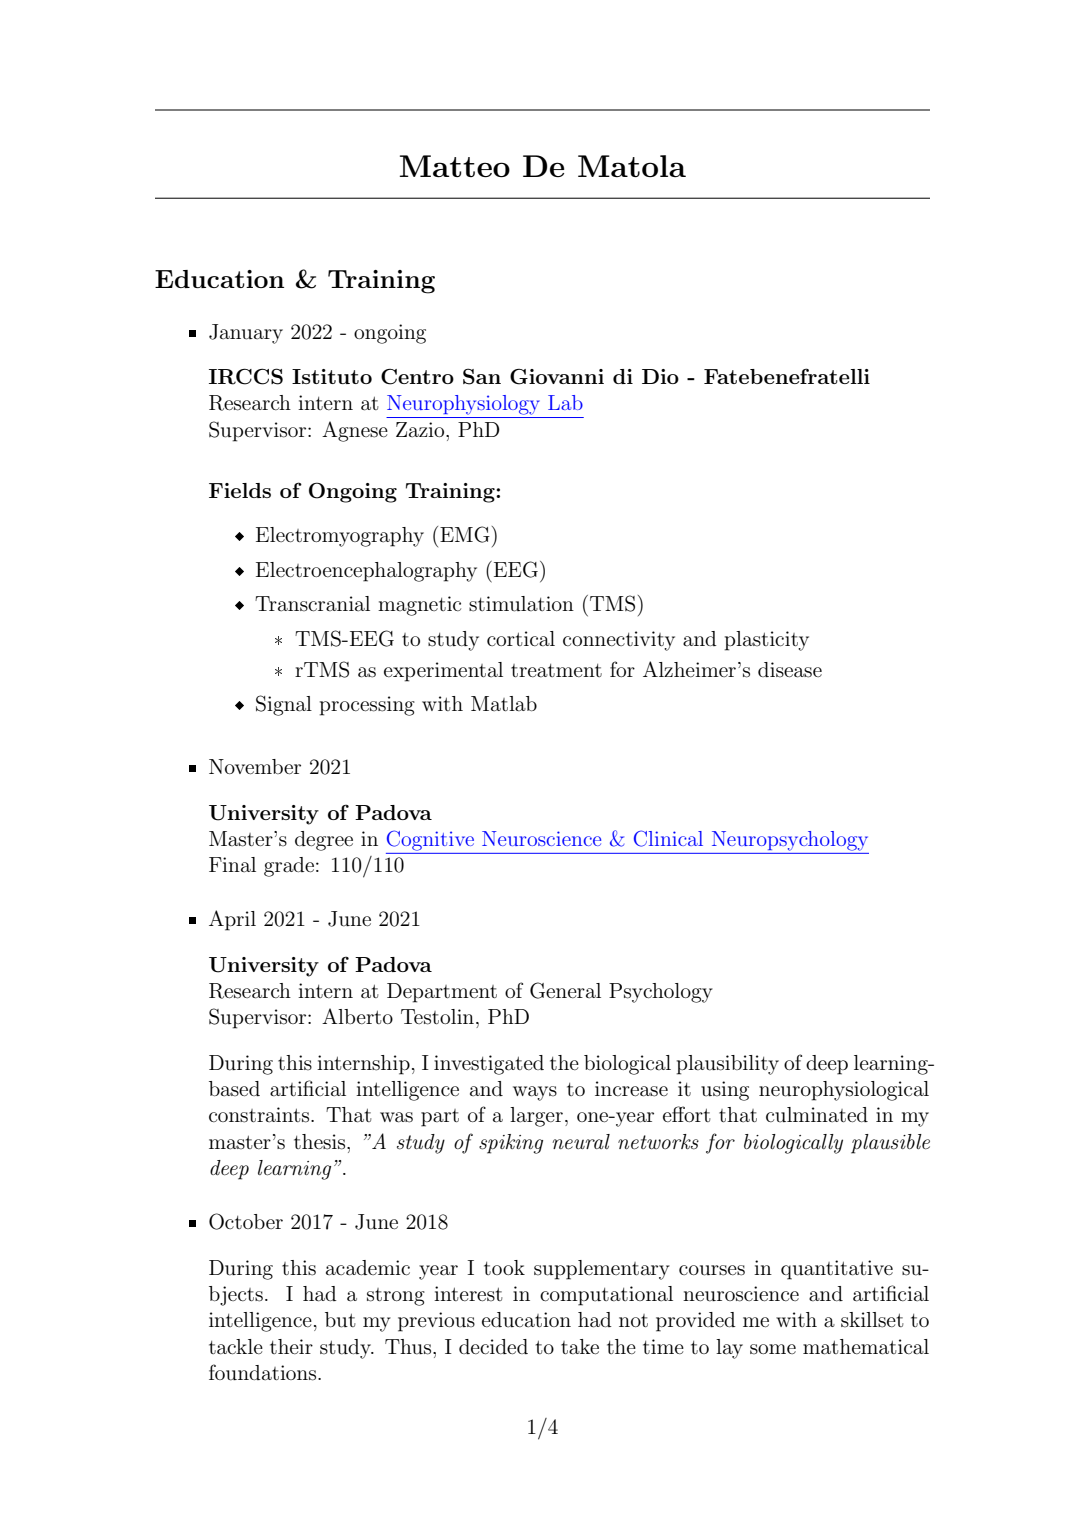  Describe the element at coordinates (660, 376) in the screenshot. I see `Dio` at that location.
